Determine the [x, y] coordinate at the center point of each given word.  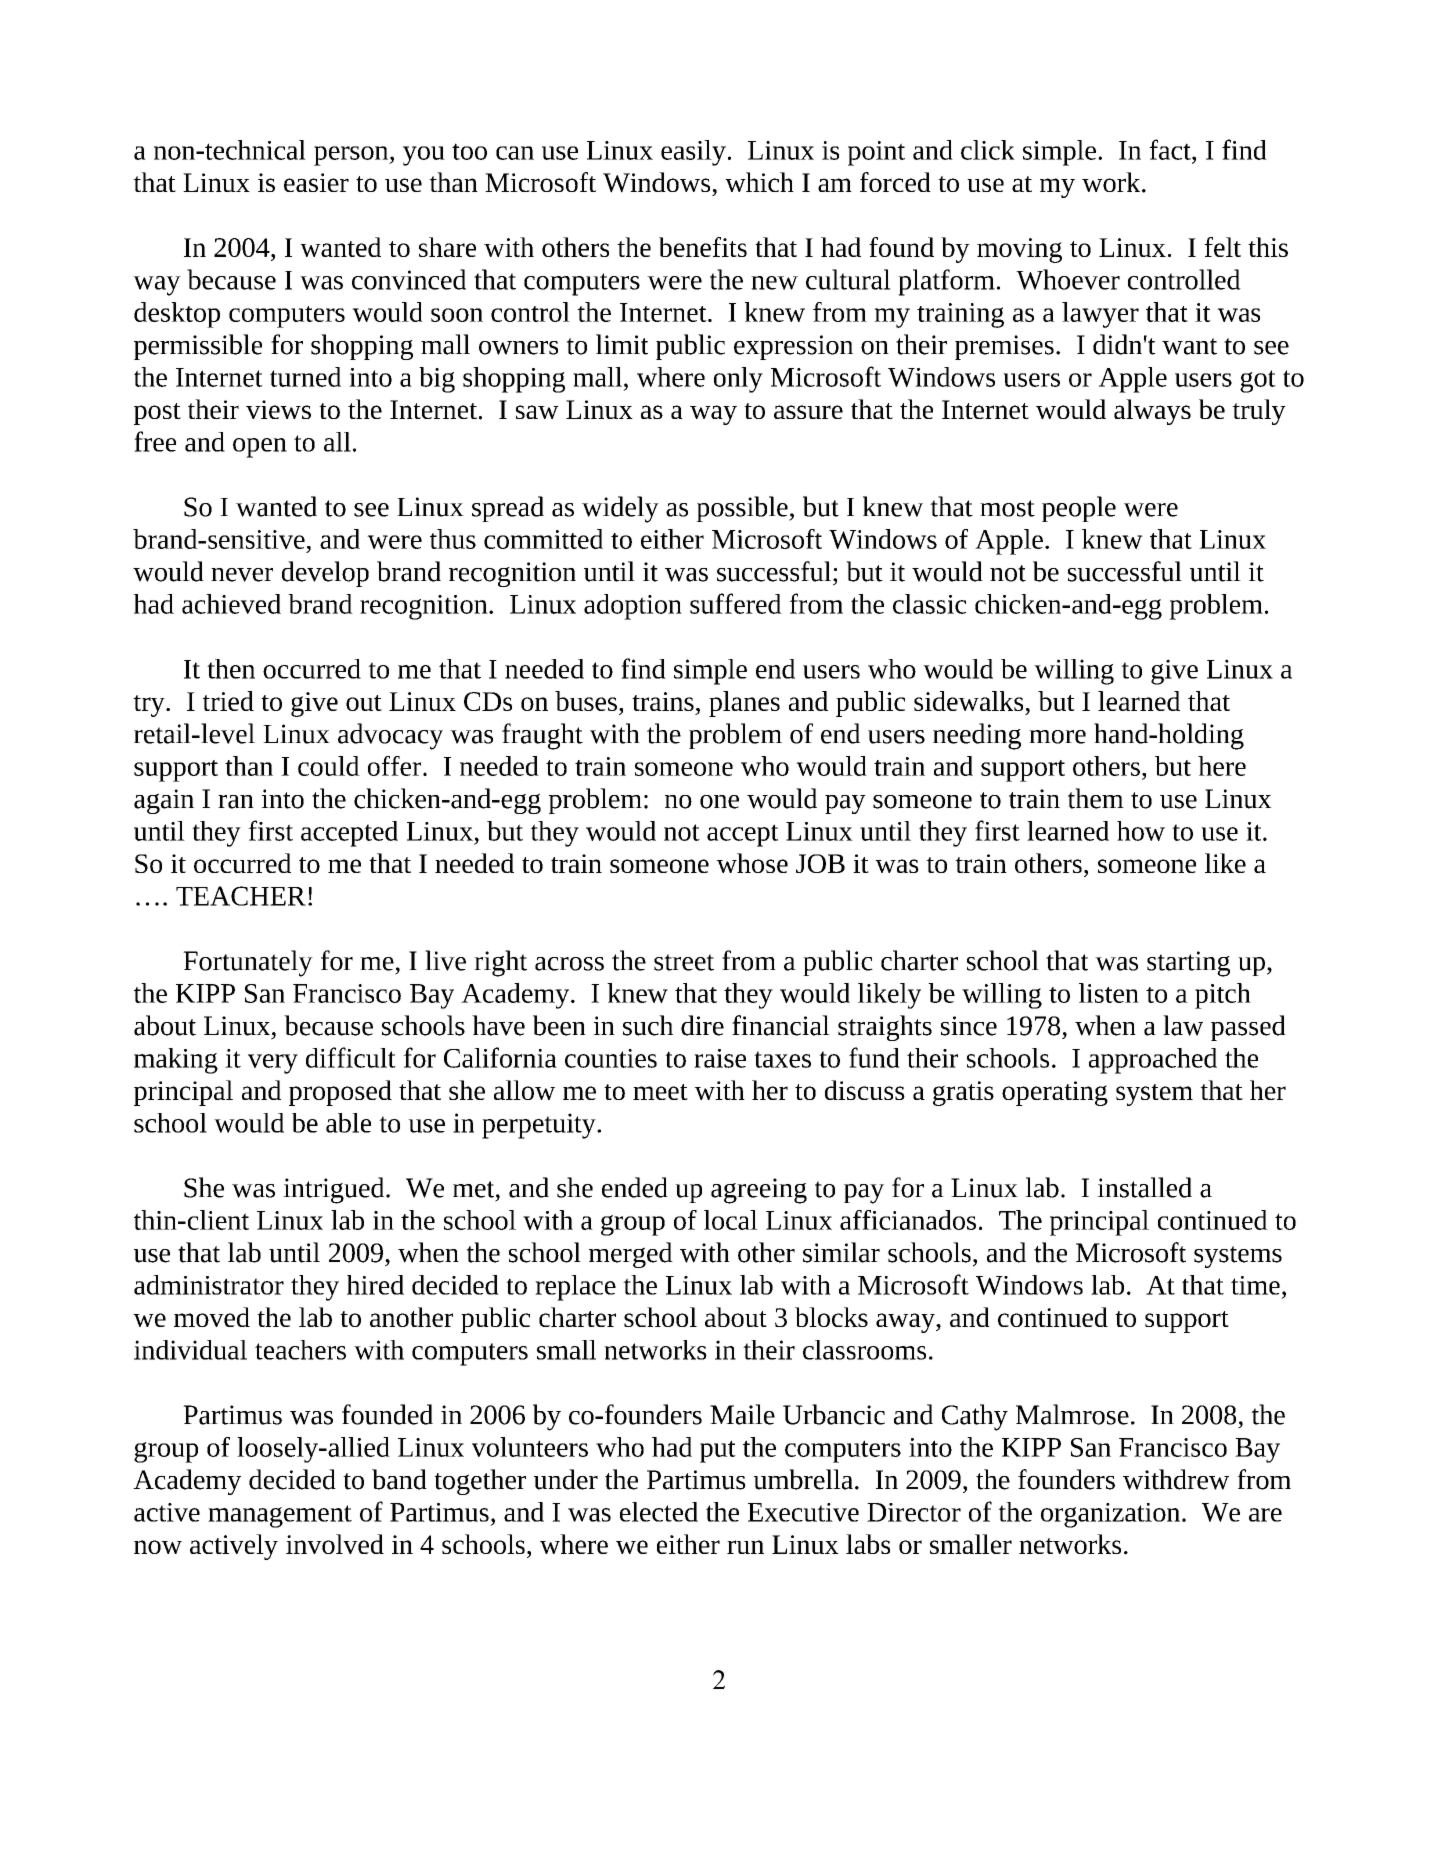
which [759, 182]
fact [1171, 149]
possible [743, 509]
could [329, 766]
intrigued [335, 1190]
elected [659, 1512]
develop [325, 574]
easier [316, 182]
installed [1144, 1187]
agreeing [759, 1191]
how [1141, 831]
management [280, 1516]
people [1079, 509]
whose [752, 863]
